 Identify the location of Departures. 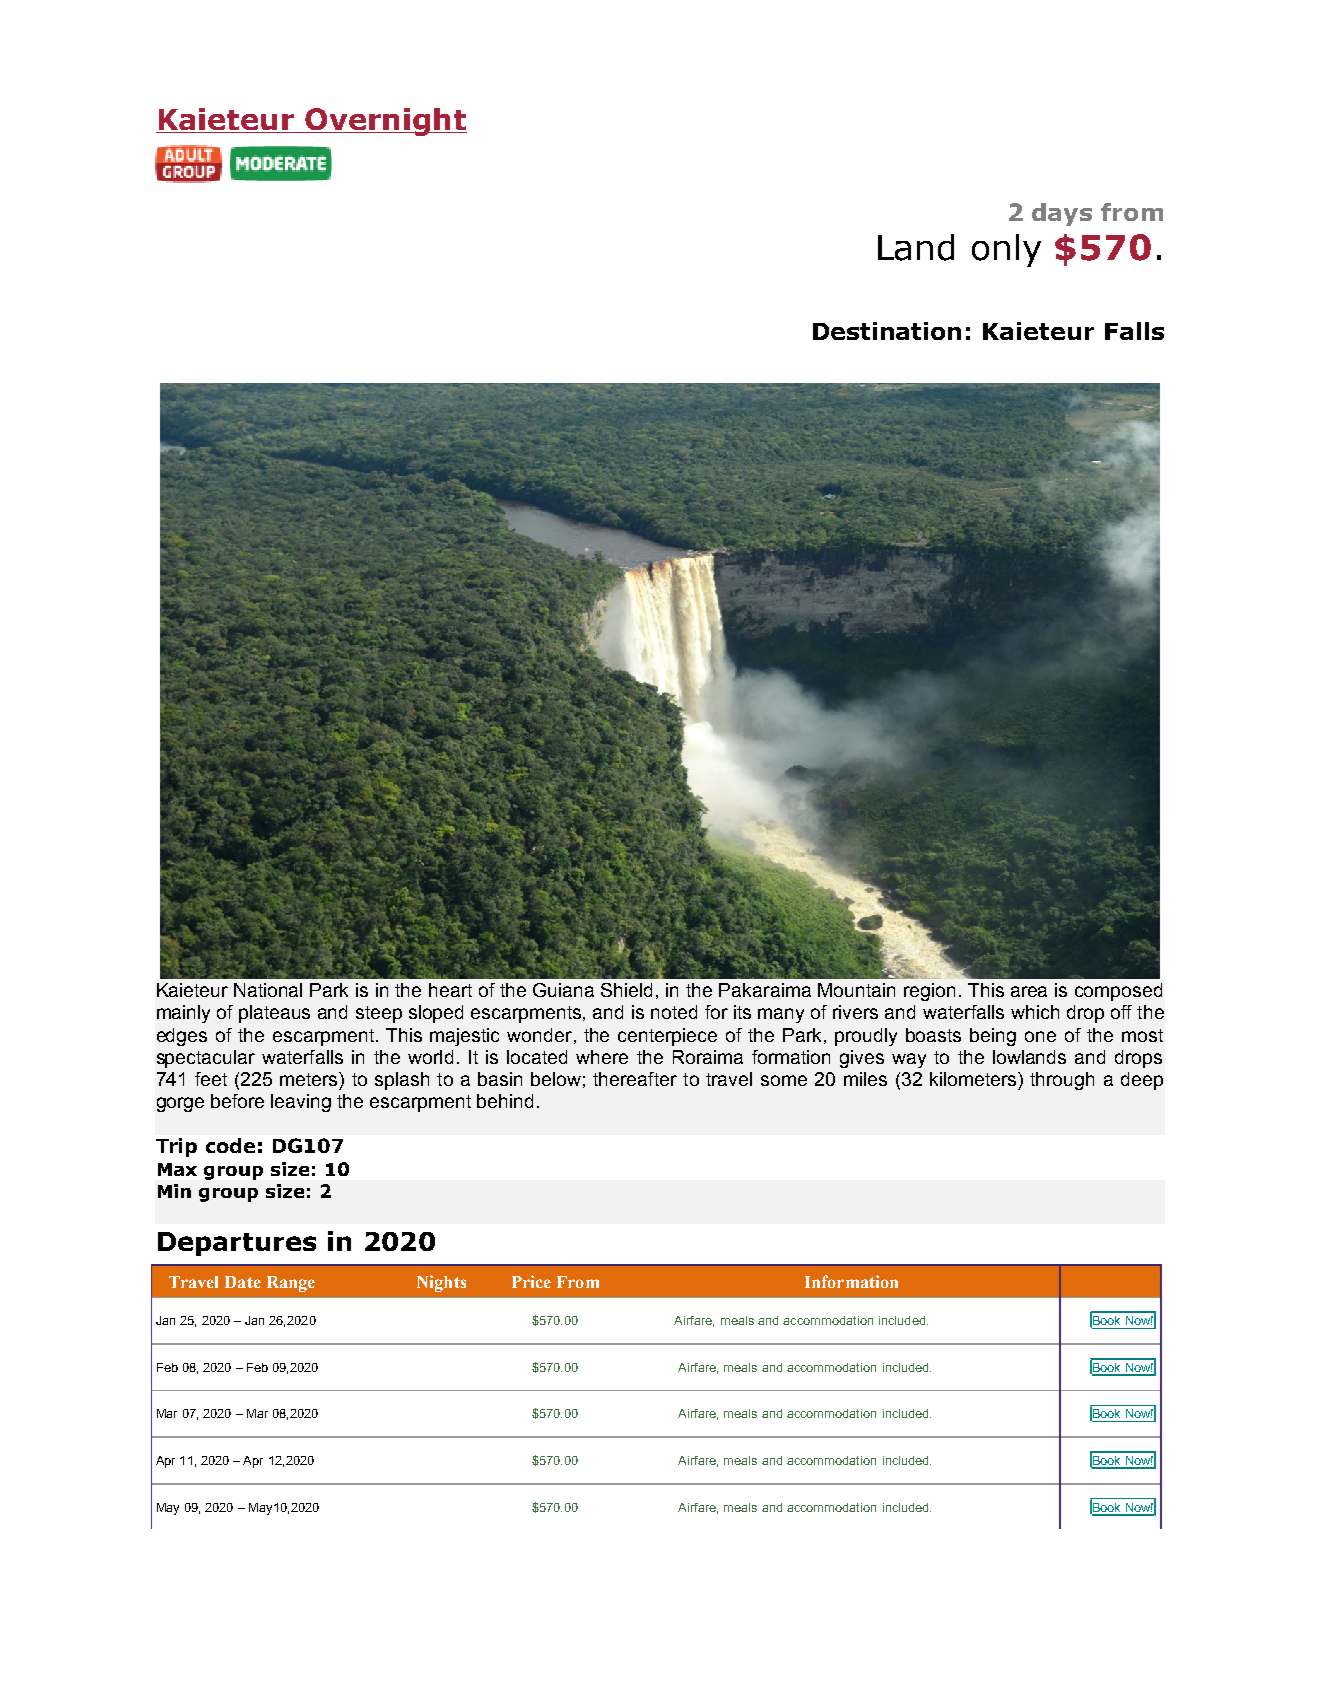
(237, 1244).
